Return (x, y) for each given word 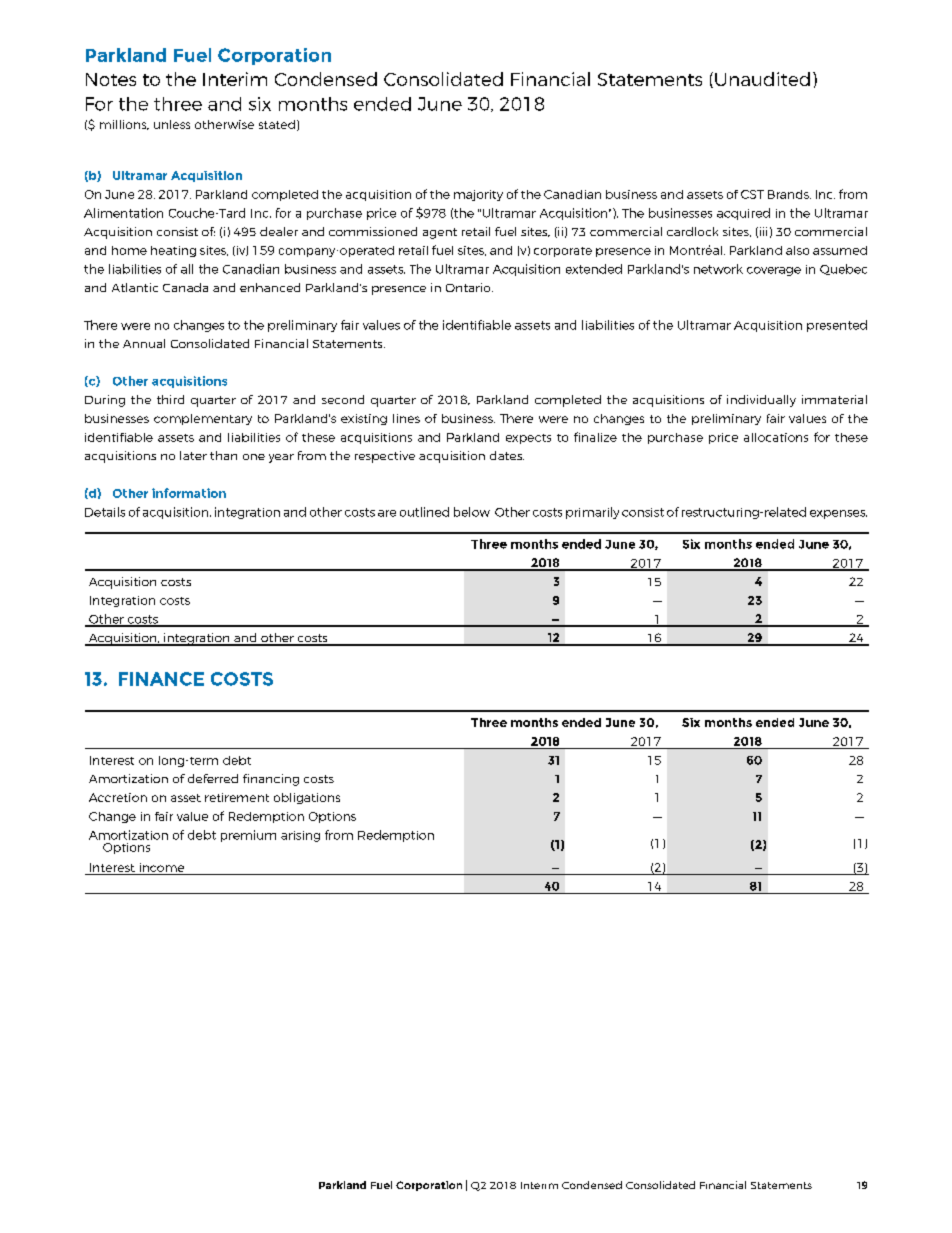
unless (172, 124)
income (162, 869)
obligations (307, 798)
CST (752, 194)
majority (478, 195)
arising (300, 836)
